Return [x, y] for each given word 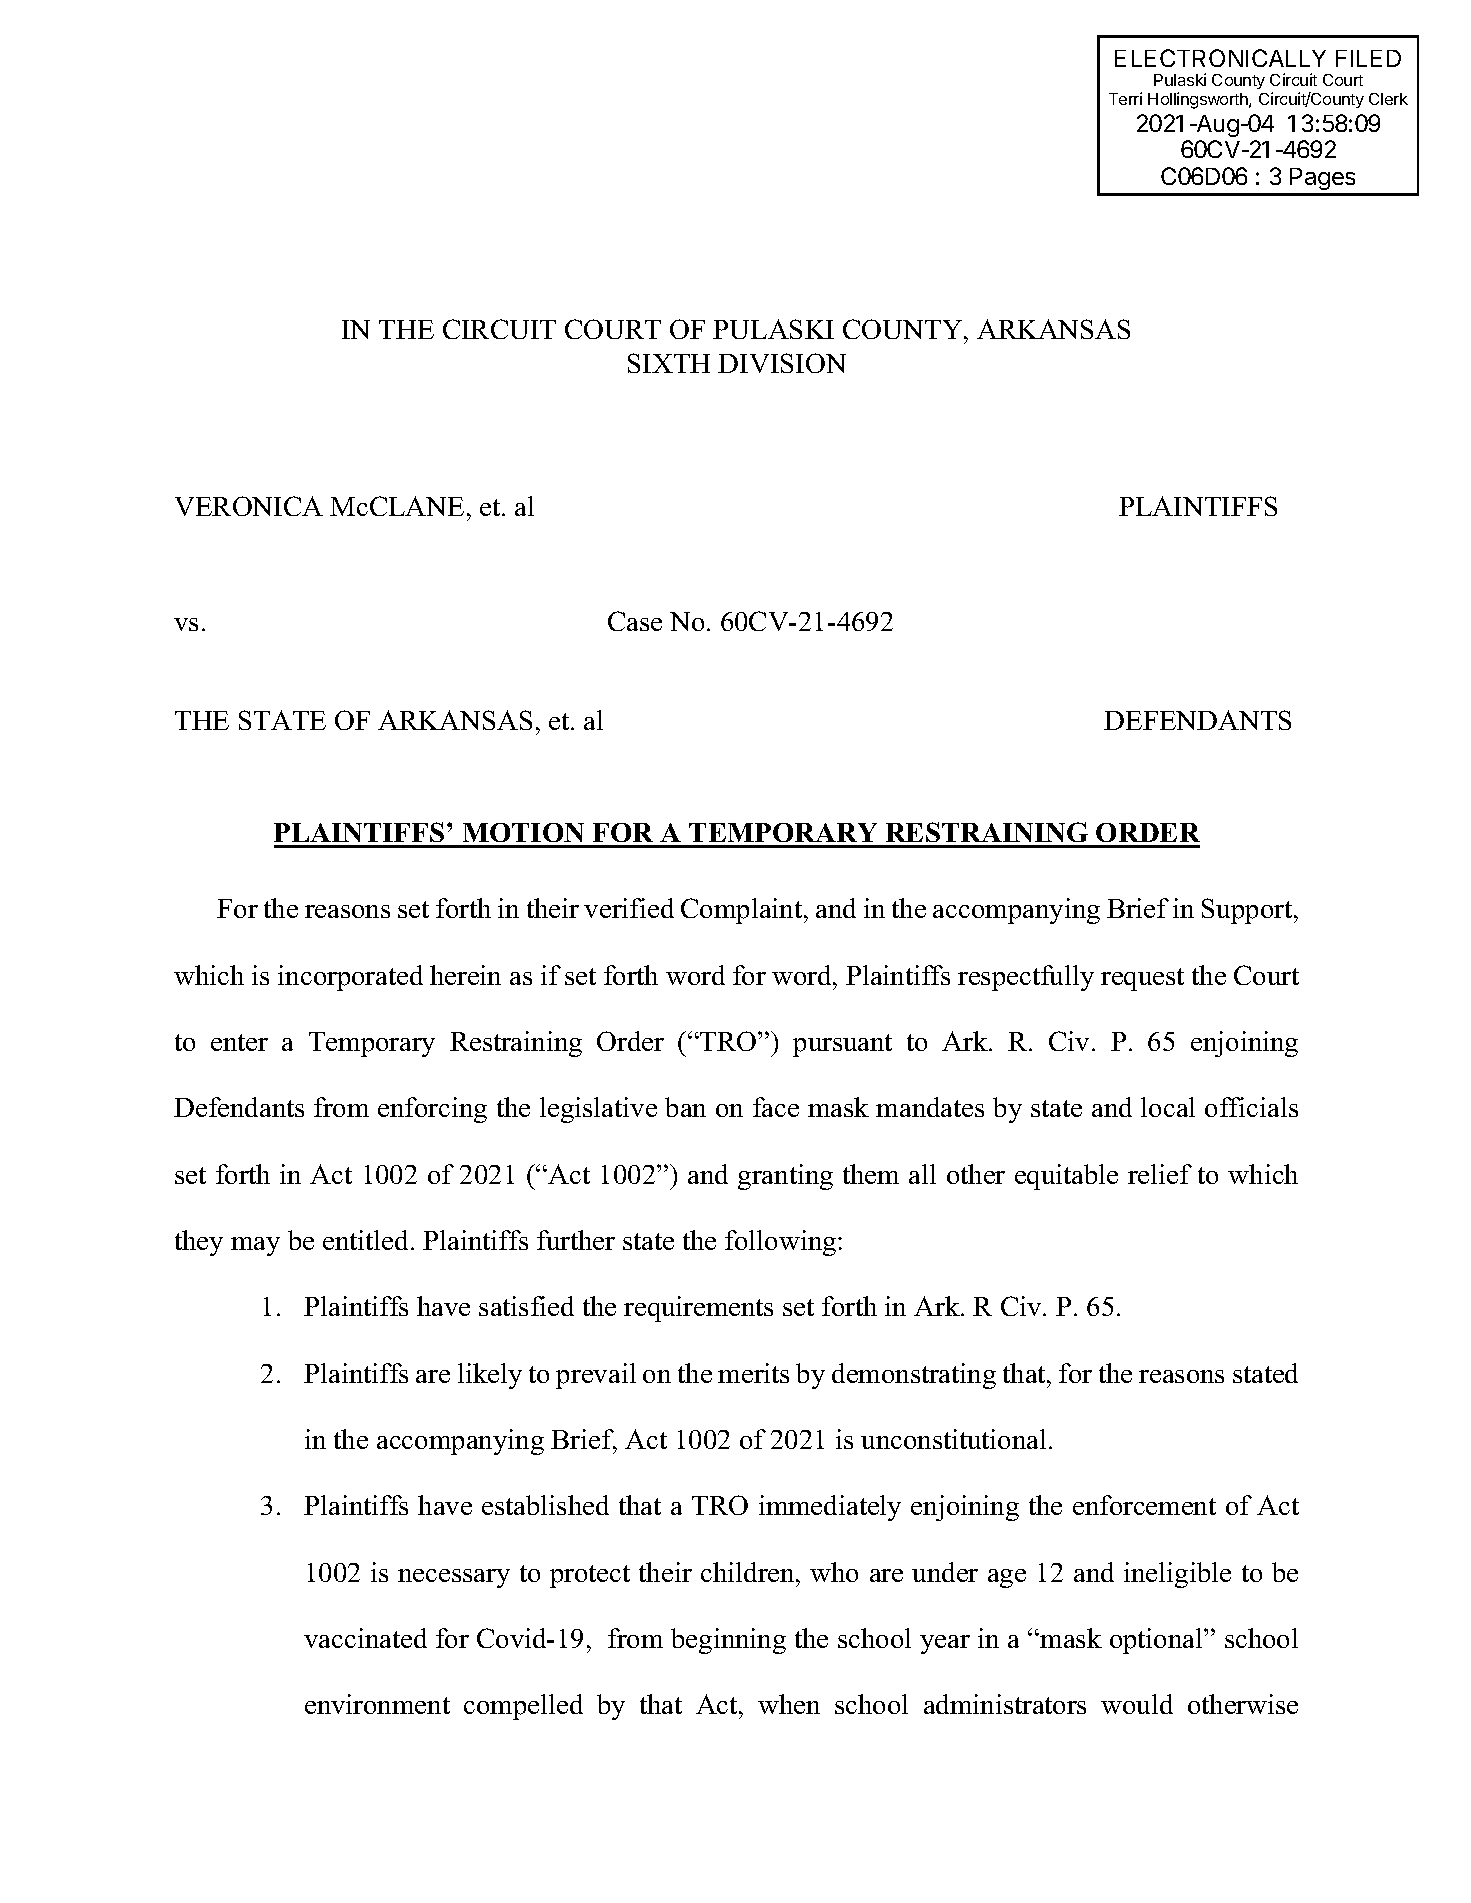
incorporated [350, 978]
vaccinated [365, 1638]
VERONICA [249, 506]
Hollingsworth [1199, 100]
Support [1248, 911]
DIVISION [782, 363]
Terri [1125, 98]
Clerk [1388, 99]
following [782, 1243]
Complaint [743, 911]
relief [1160, 1174]
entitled [367, 1240]
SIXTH [669, 363]
